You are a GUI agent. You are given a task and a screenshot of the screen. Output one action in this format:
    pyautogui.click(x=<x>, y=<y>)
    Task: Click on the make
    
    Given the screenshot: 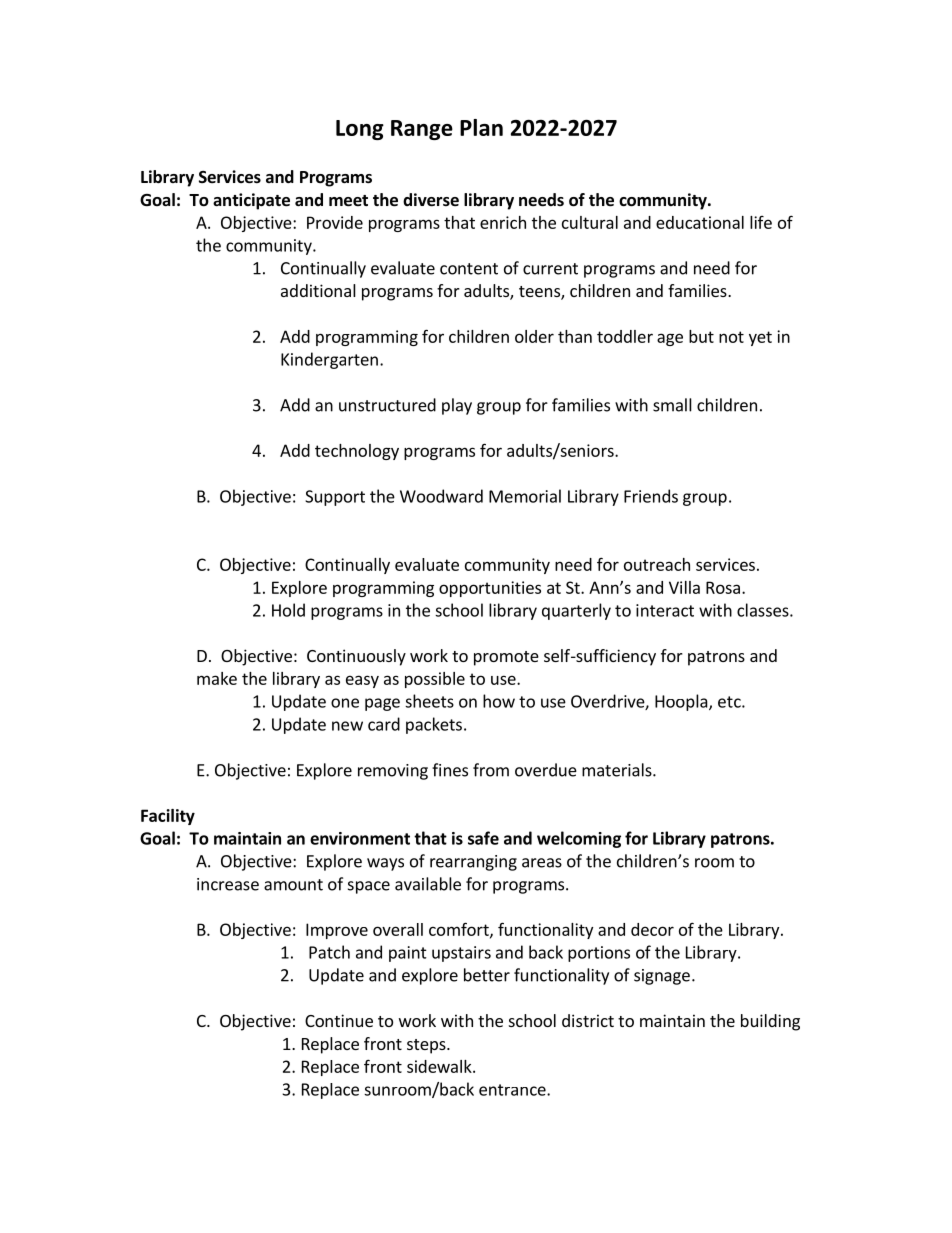 What is the action you would take?
    pyautogui.click(x=217, y=678)
